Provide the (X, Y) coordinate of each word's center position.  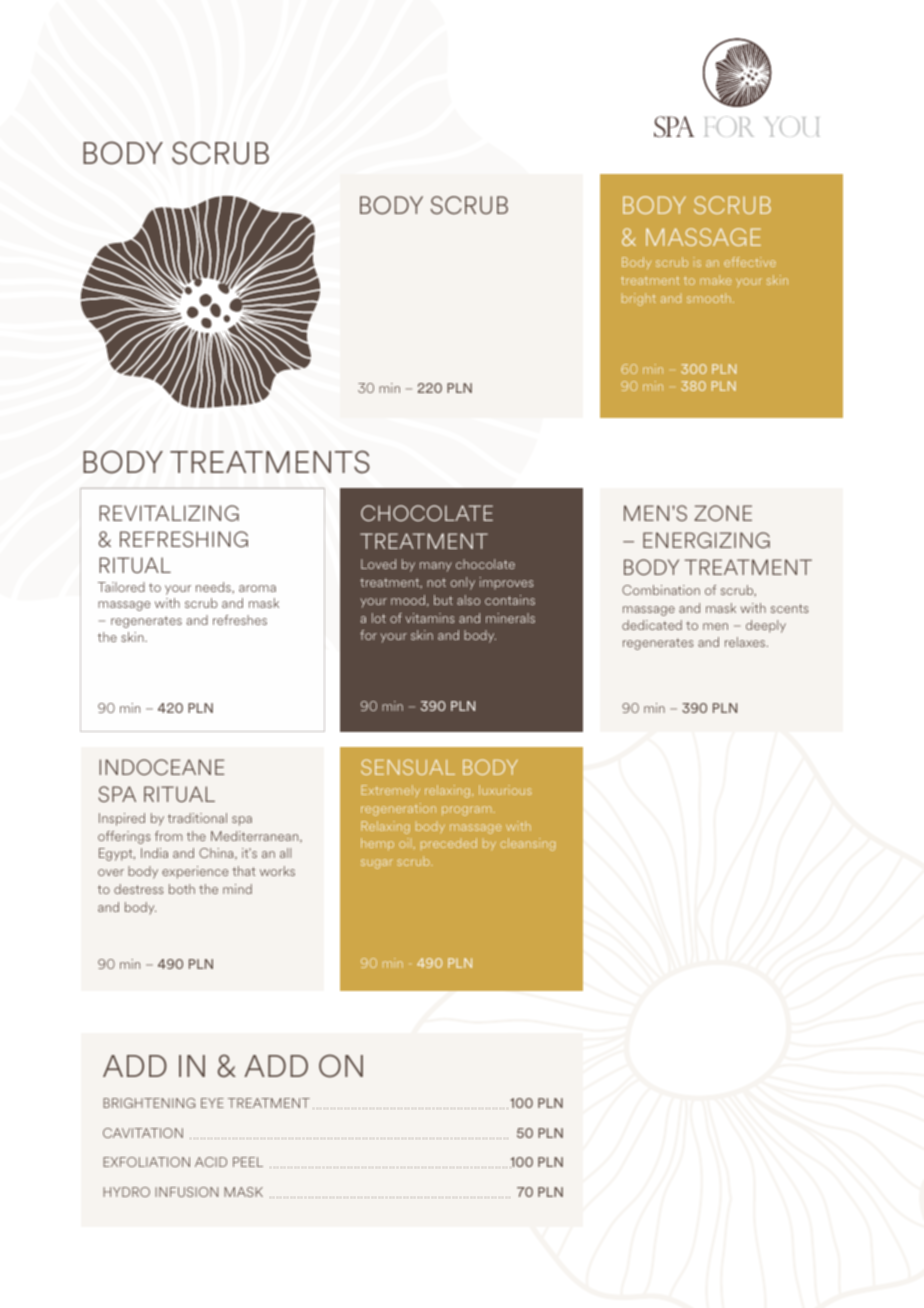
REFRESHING (184, 539)
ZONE (723, 513)
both (182, 889)
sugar (377, 864)
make (715, 280)
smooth (709, 298)
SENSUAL (408, 767)
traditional (197, 818)
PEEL (248, 1162)
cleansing (527, 844)
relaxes (746, 642)
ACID (211, 1162)
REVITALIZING (169, 513)
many (436, 567)
